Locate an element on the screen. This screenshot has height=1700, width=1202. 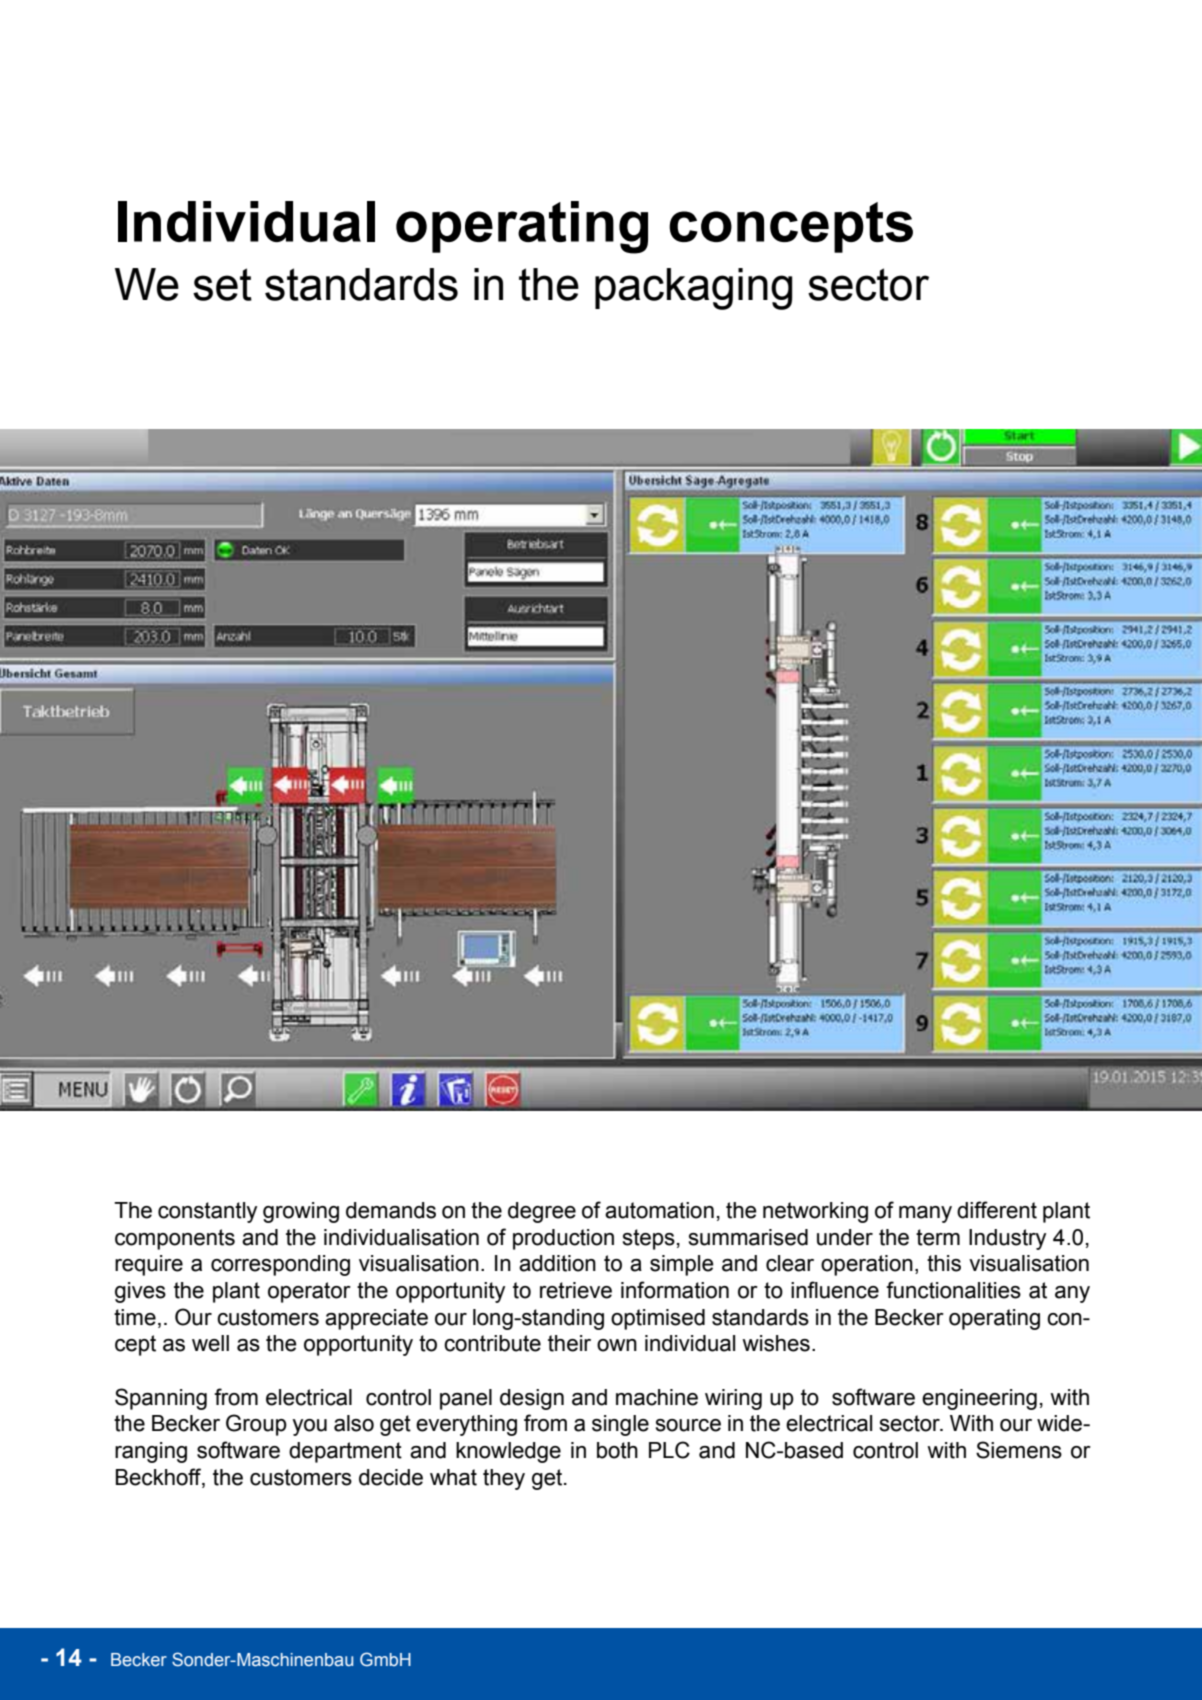
degree is located at coordinates (542, 1212).
